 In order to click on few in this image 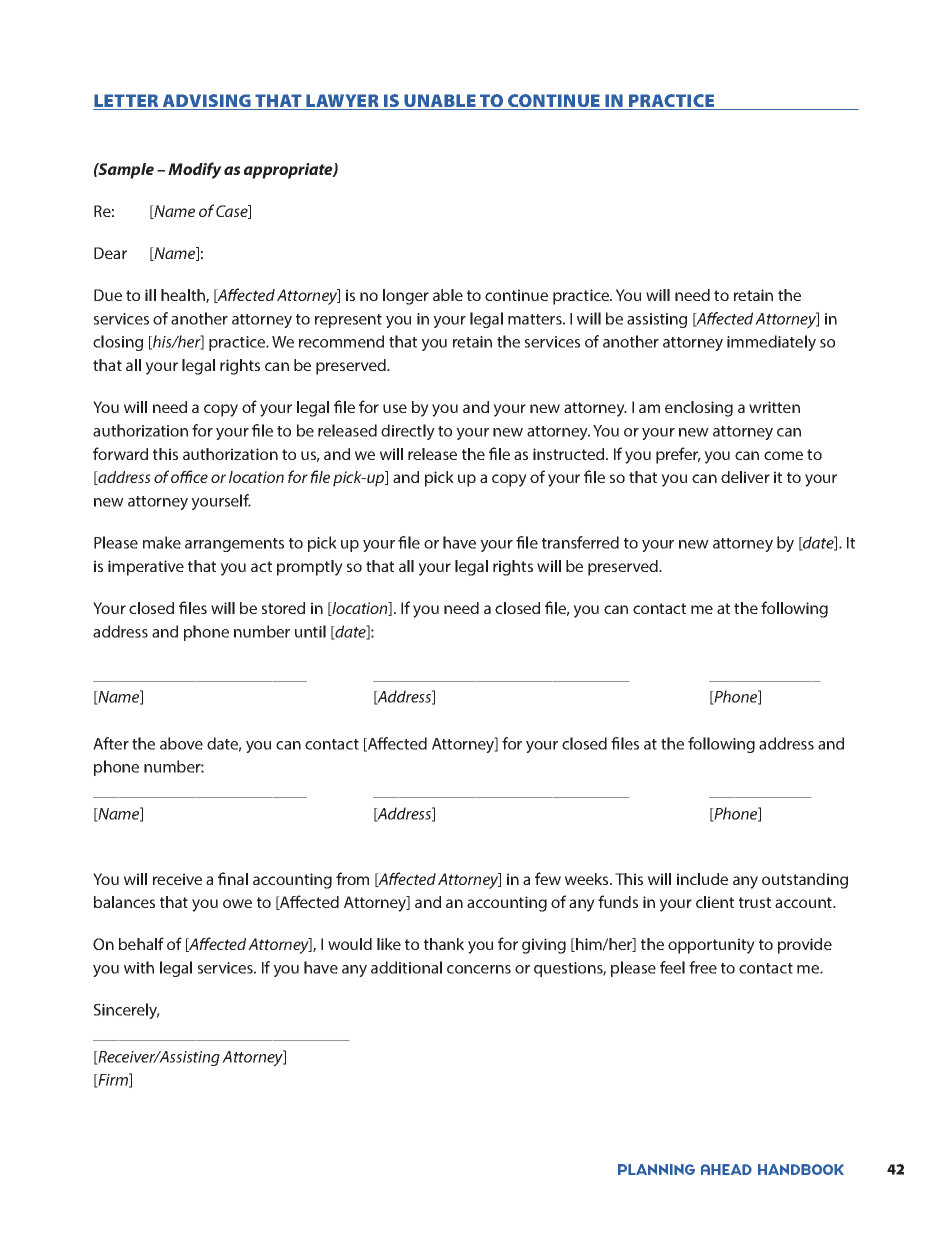, I will do `click(548, 878)`.
